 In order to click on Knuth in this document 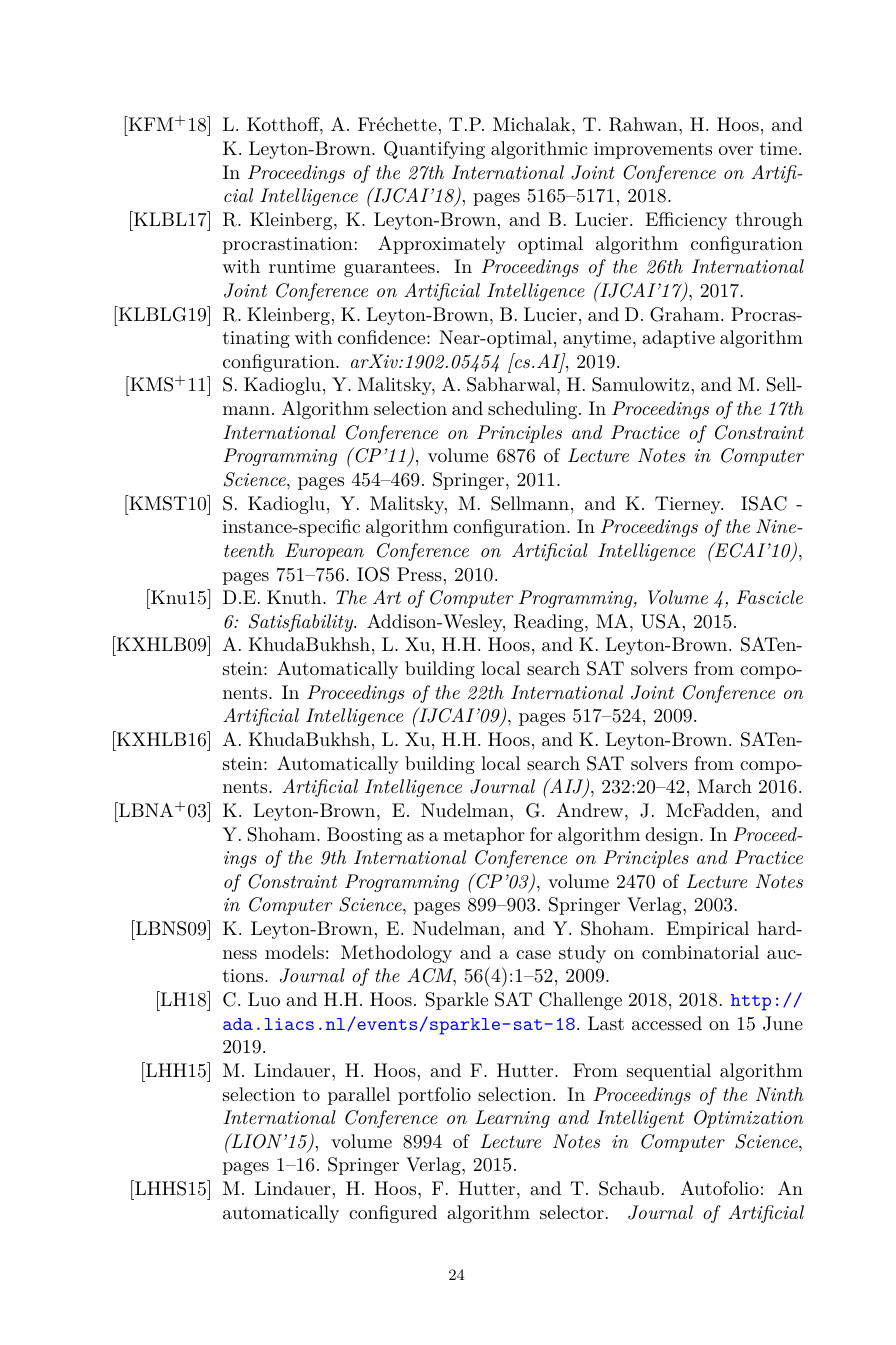, I will do `click(295, 597)`.
